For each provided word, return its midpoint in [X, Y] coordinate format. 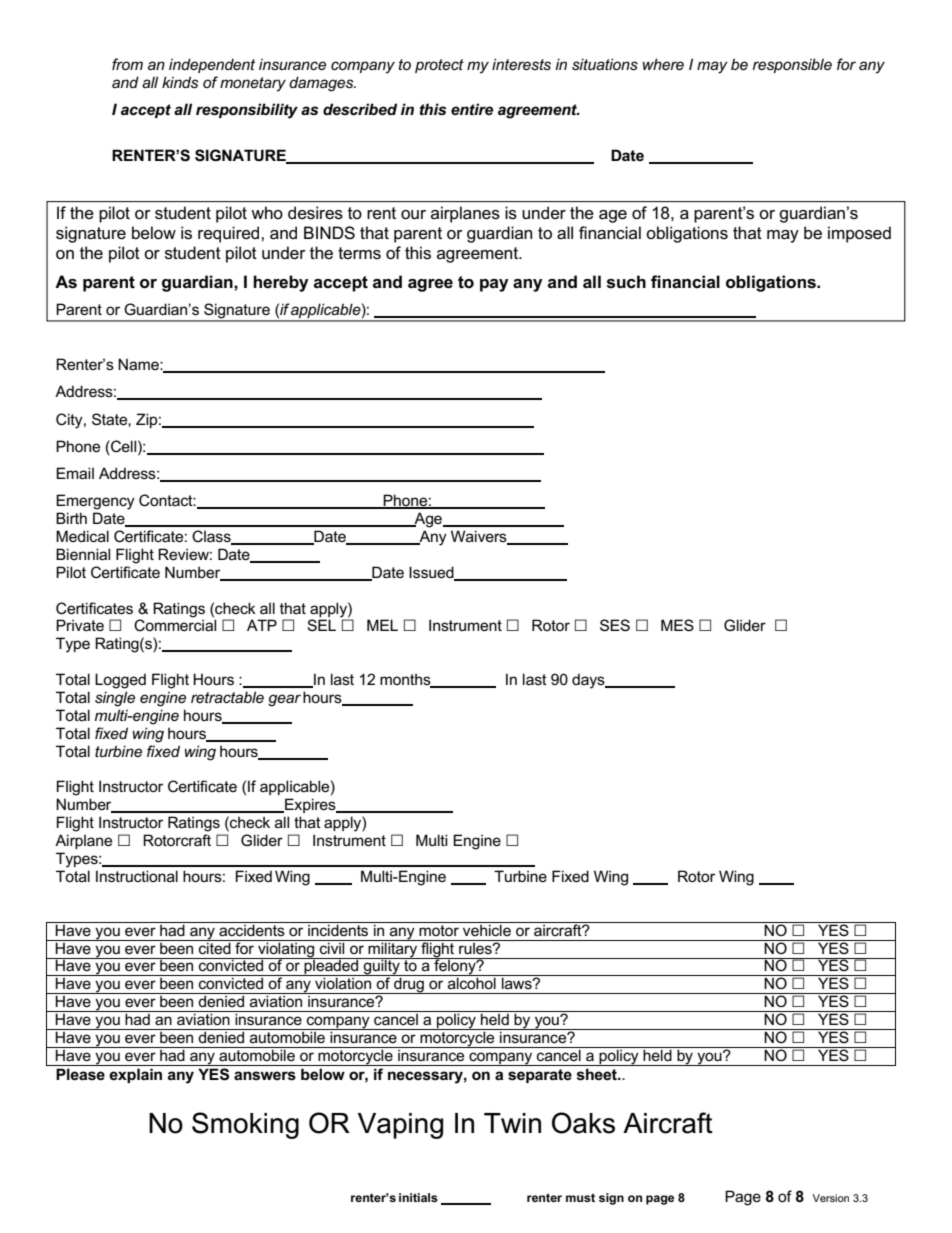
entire [472, 109]
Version [831, 1198]
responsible [792, 65]
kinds [180, 82]
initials [418, 1197]
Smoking [245, 1125]
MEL [382, 625]
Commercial [175, 624]
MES [677, 625]
